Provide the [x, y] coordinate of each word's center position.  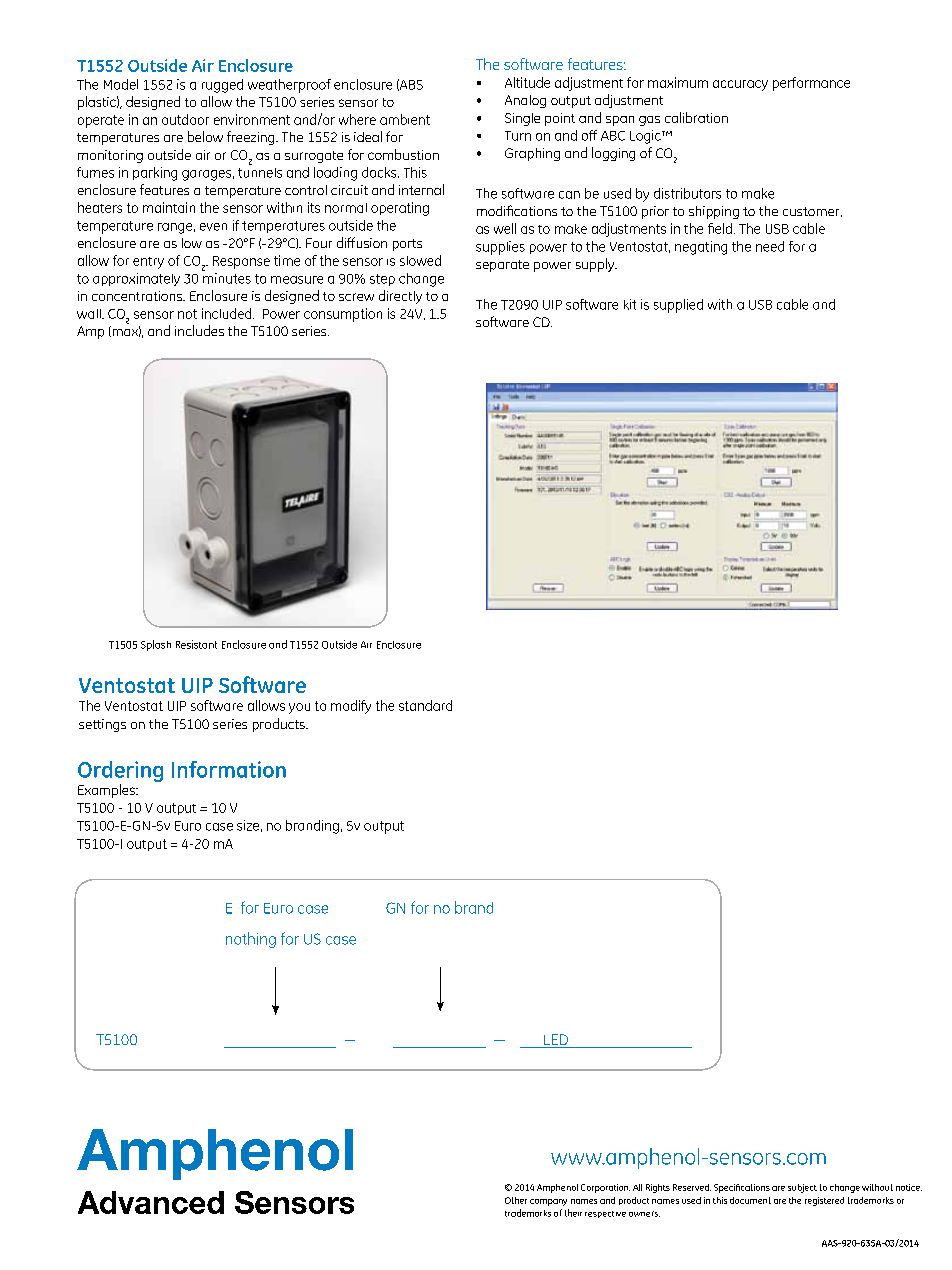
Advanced [151, 1202]
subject [802, 1188]
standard [425, 705]
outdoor [185, 119]
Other [516, 1200]
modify [351, 707]
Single [522, 119]
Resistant [196, 644]
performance [811, 84]
